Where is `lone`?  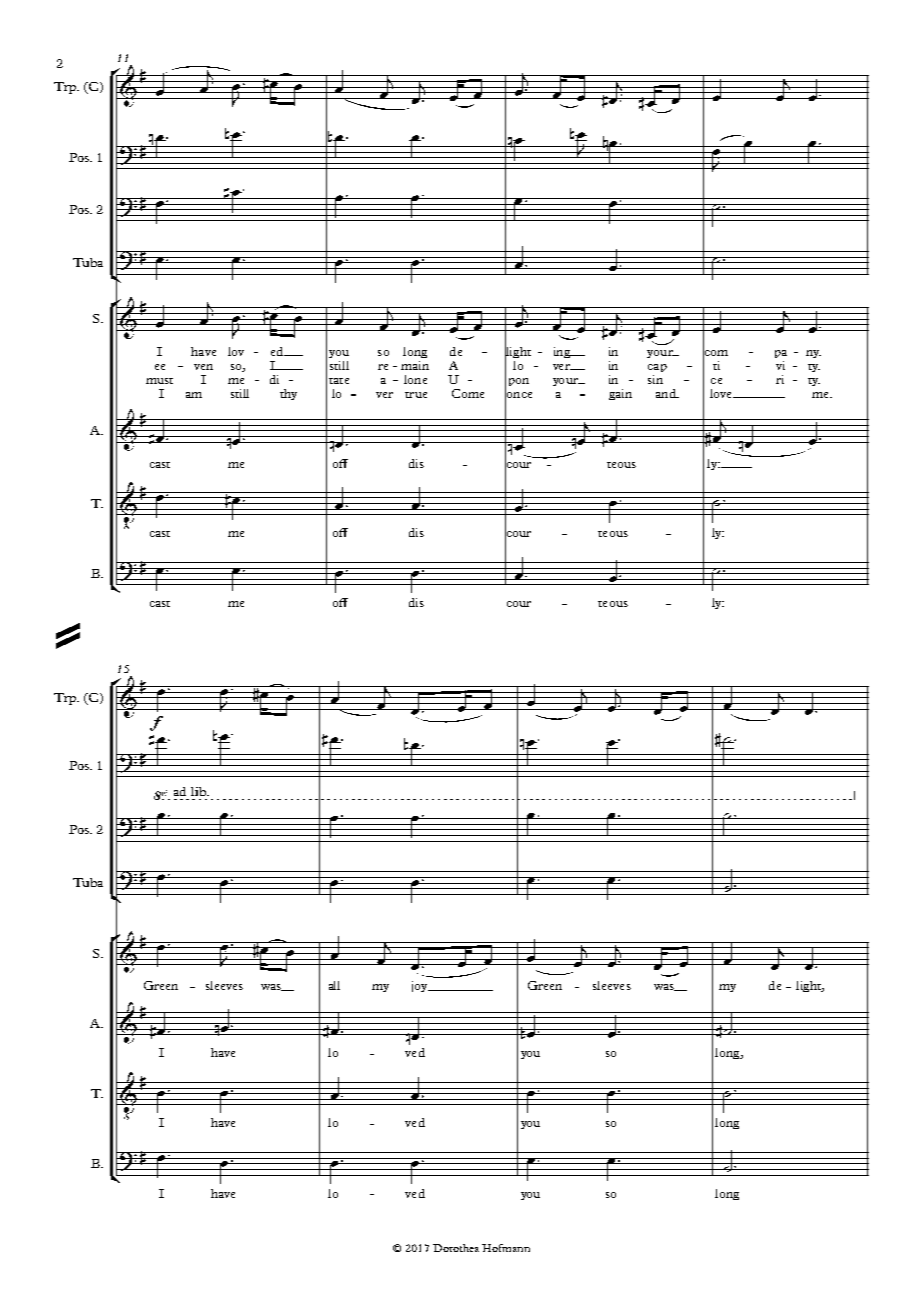 lone is located at coordinates (415, 379).
